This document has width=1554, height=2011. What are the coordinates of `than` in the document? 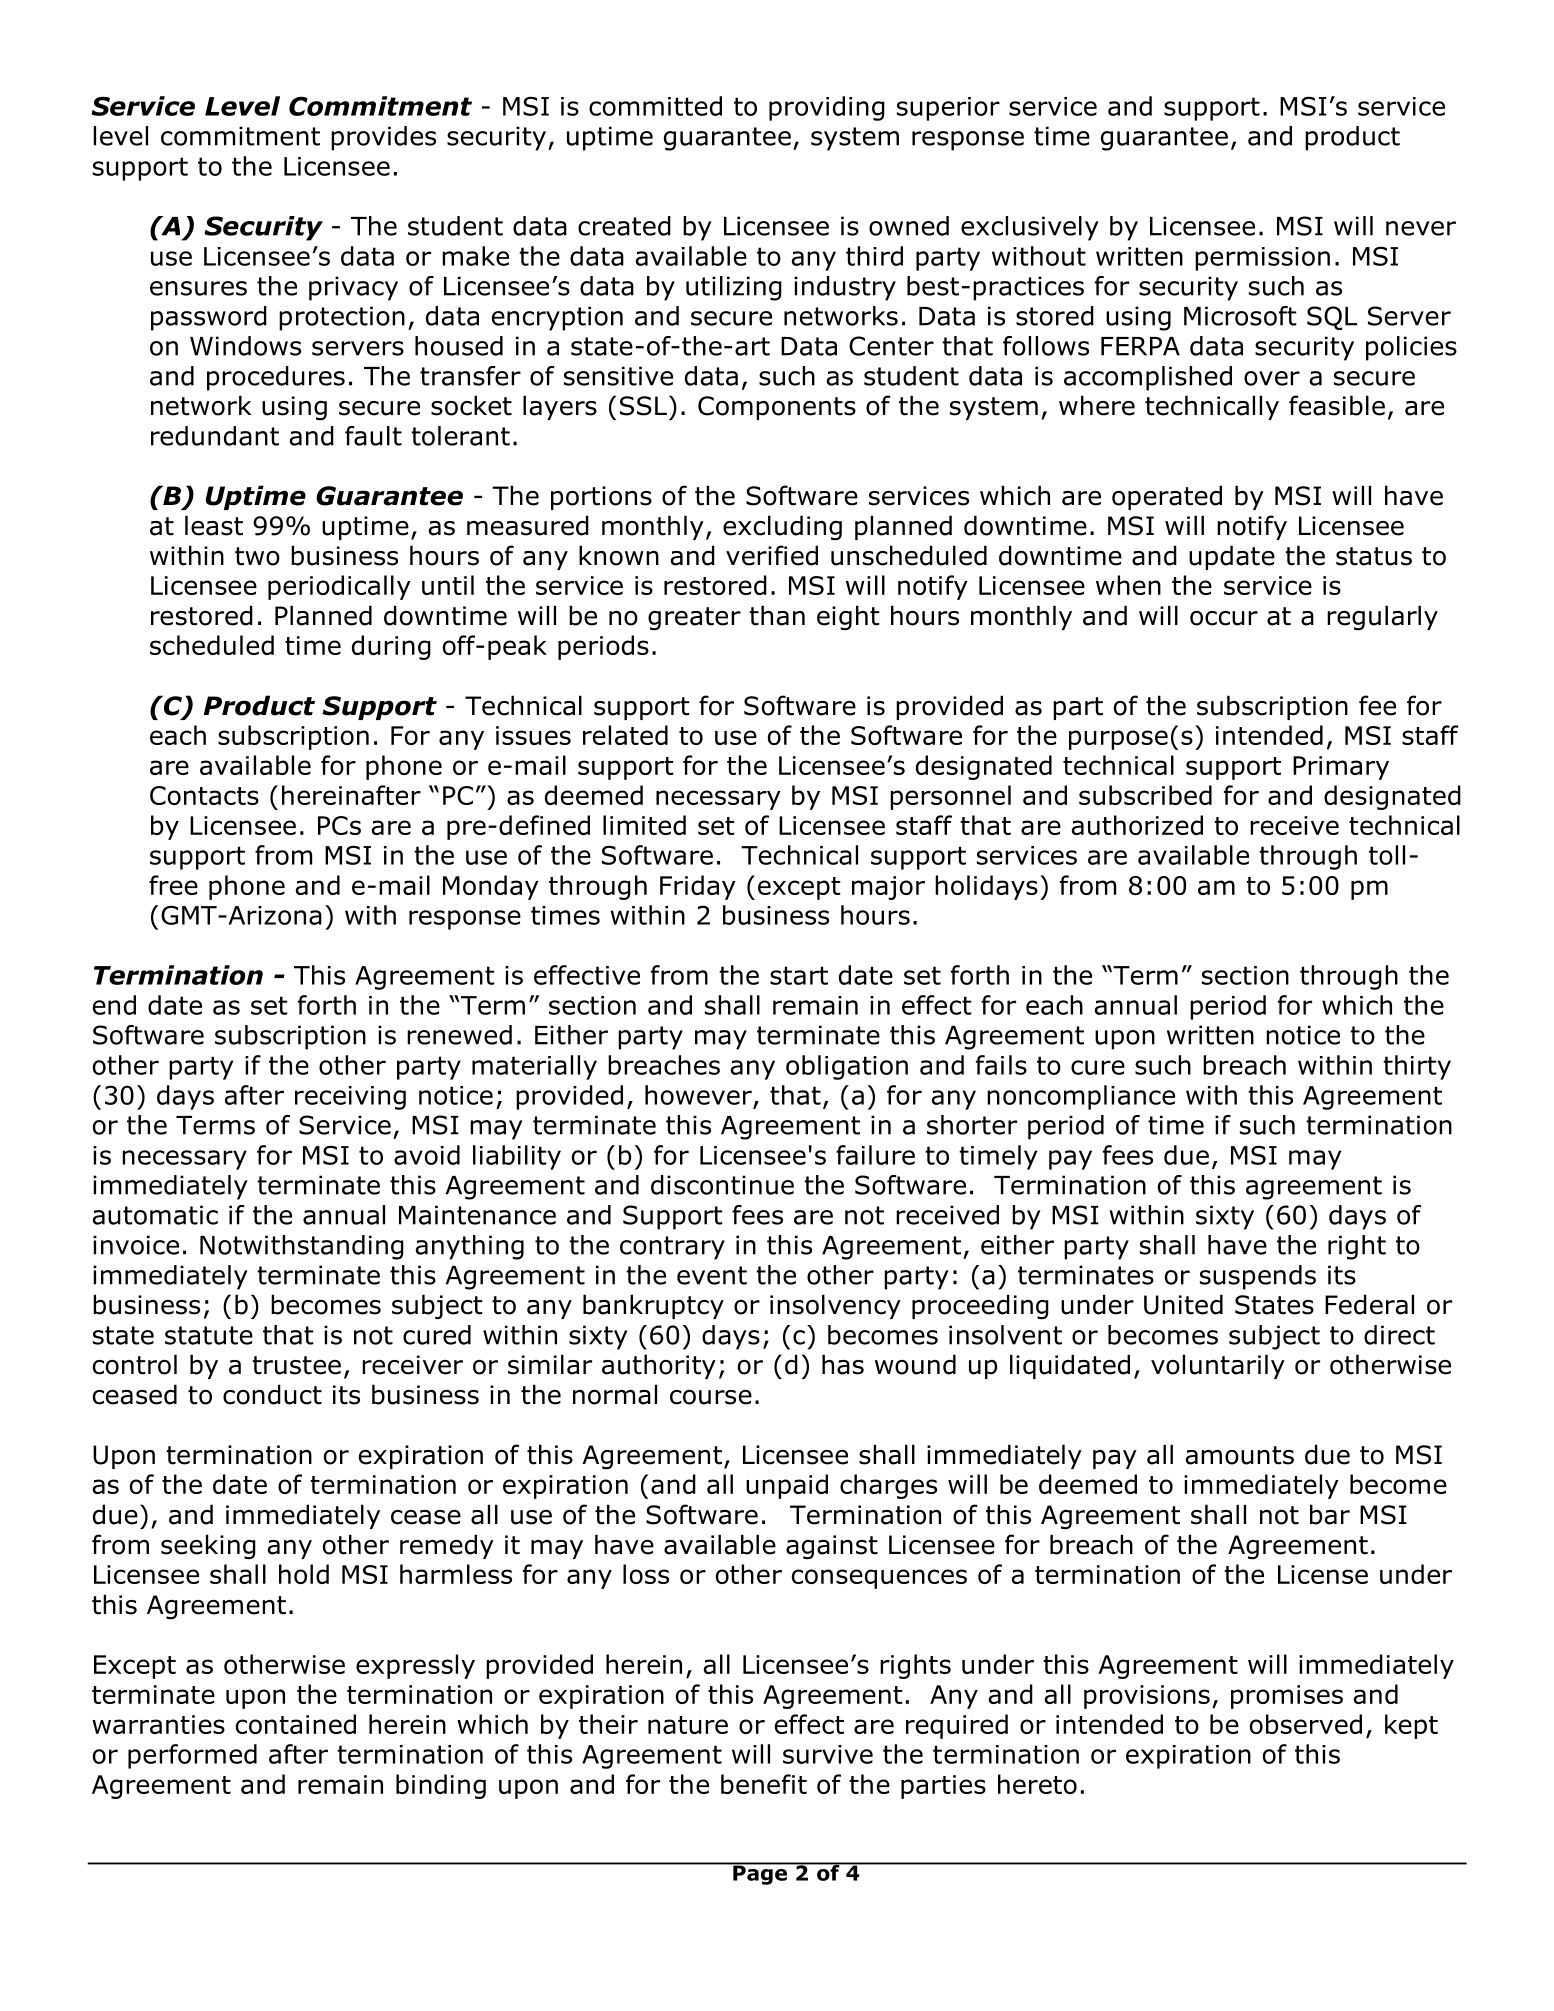 It's located at (777, 615).
